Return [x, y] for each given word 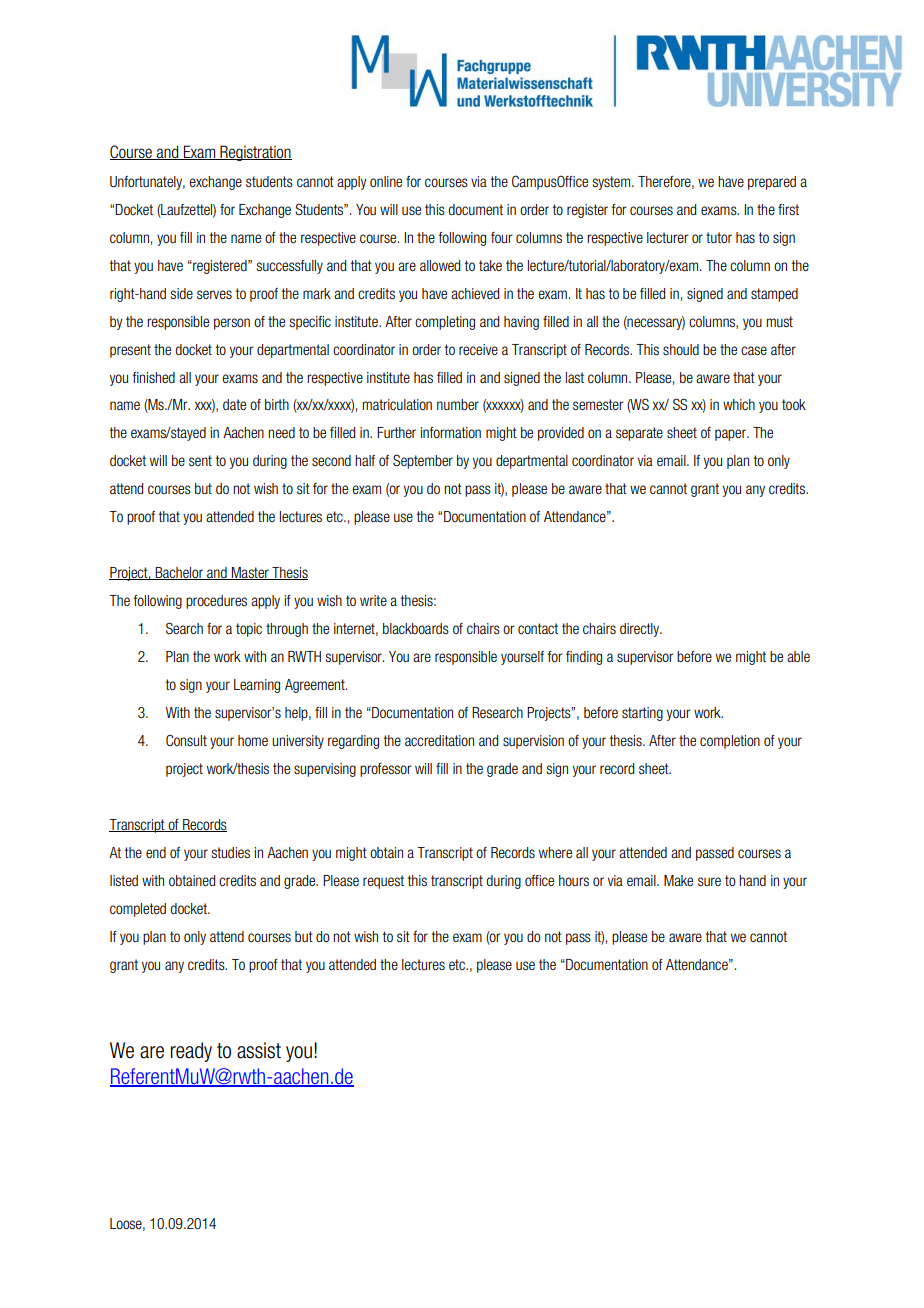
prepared [772, 183]
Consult [186, 740]
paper [732, 435]
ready [191, 1052]
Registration [255, 153]
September [423, 461]
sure [709, 881]
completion [730, 742]
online [386, 181]
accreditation [439, 740]
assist [259, 1050]
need [281, 432]
